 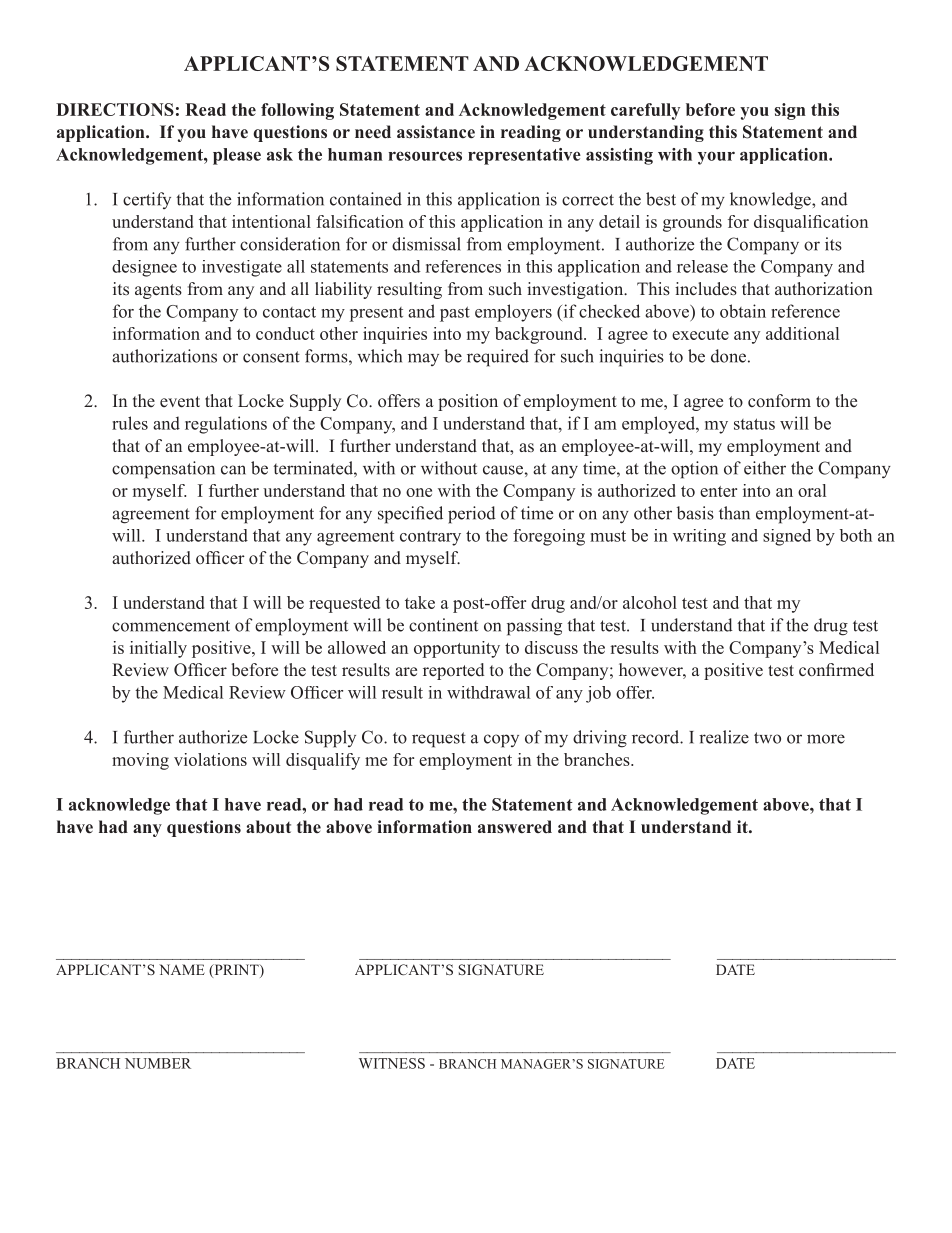 I want to click on assistance, so click(x=436, y=132).
